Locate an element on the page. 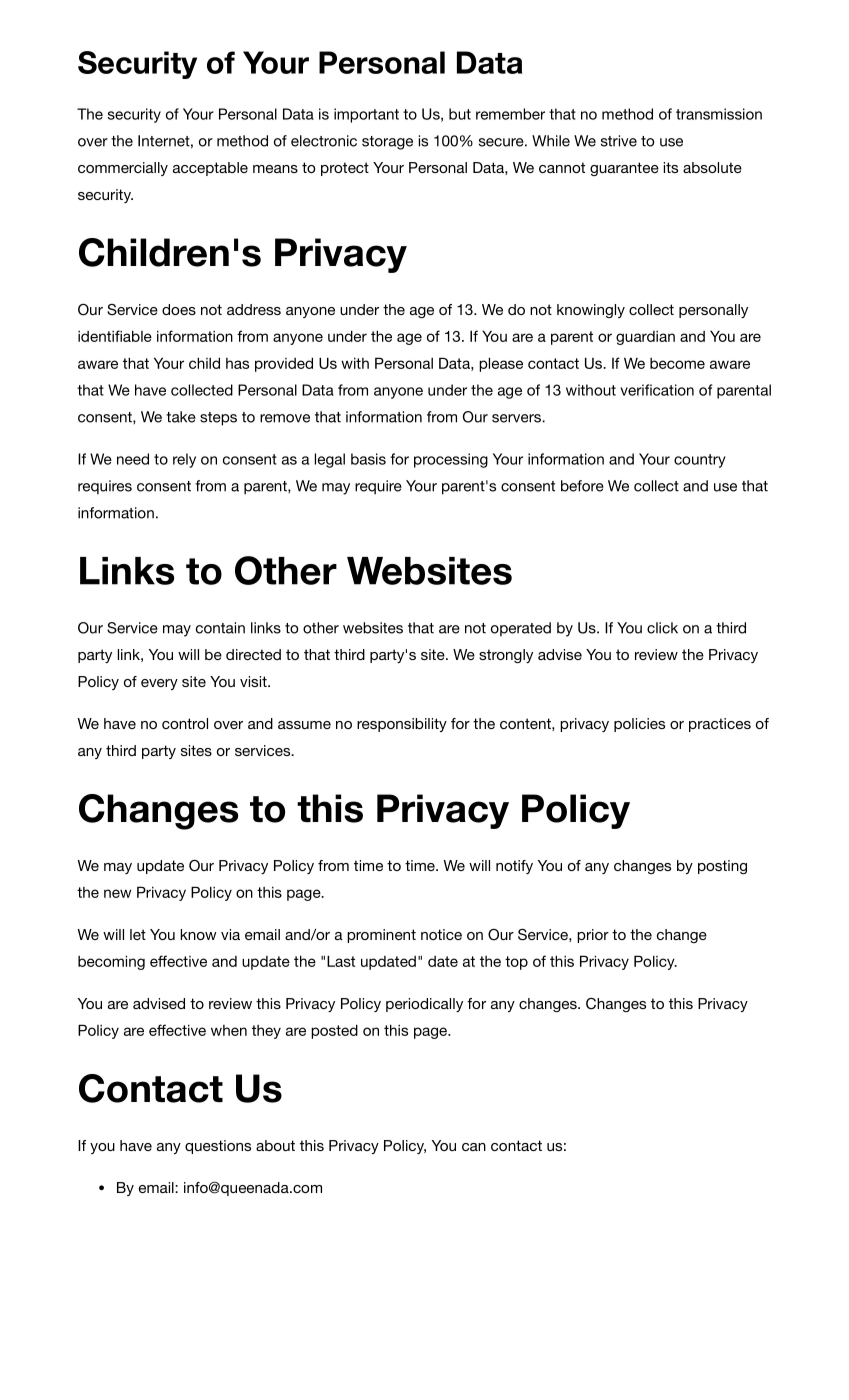 This page has width=849, height=1400. strongly is located at coordinates (506, 656).
